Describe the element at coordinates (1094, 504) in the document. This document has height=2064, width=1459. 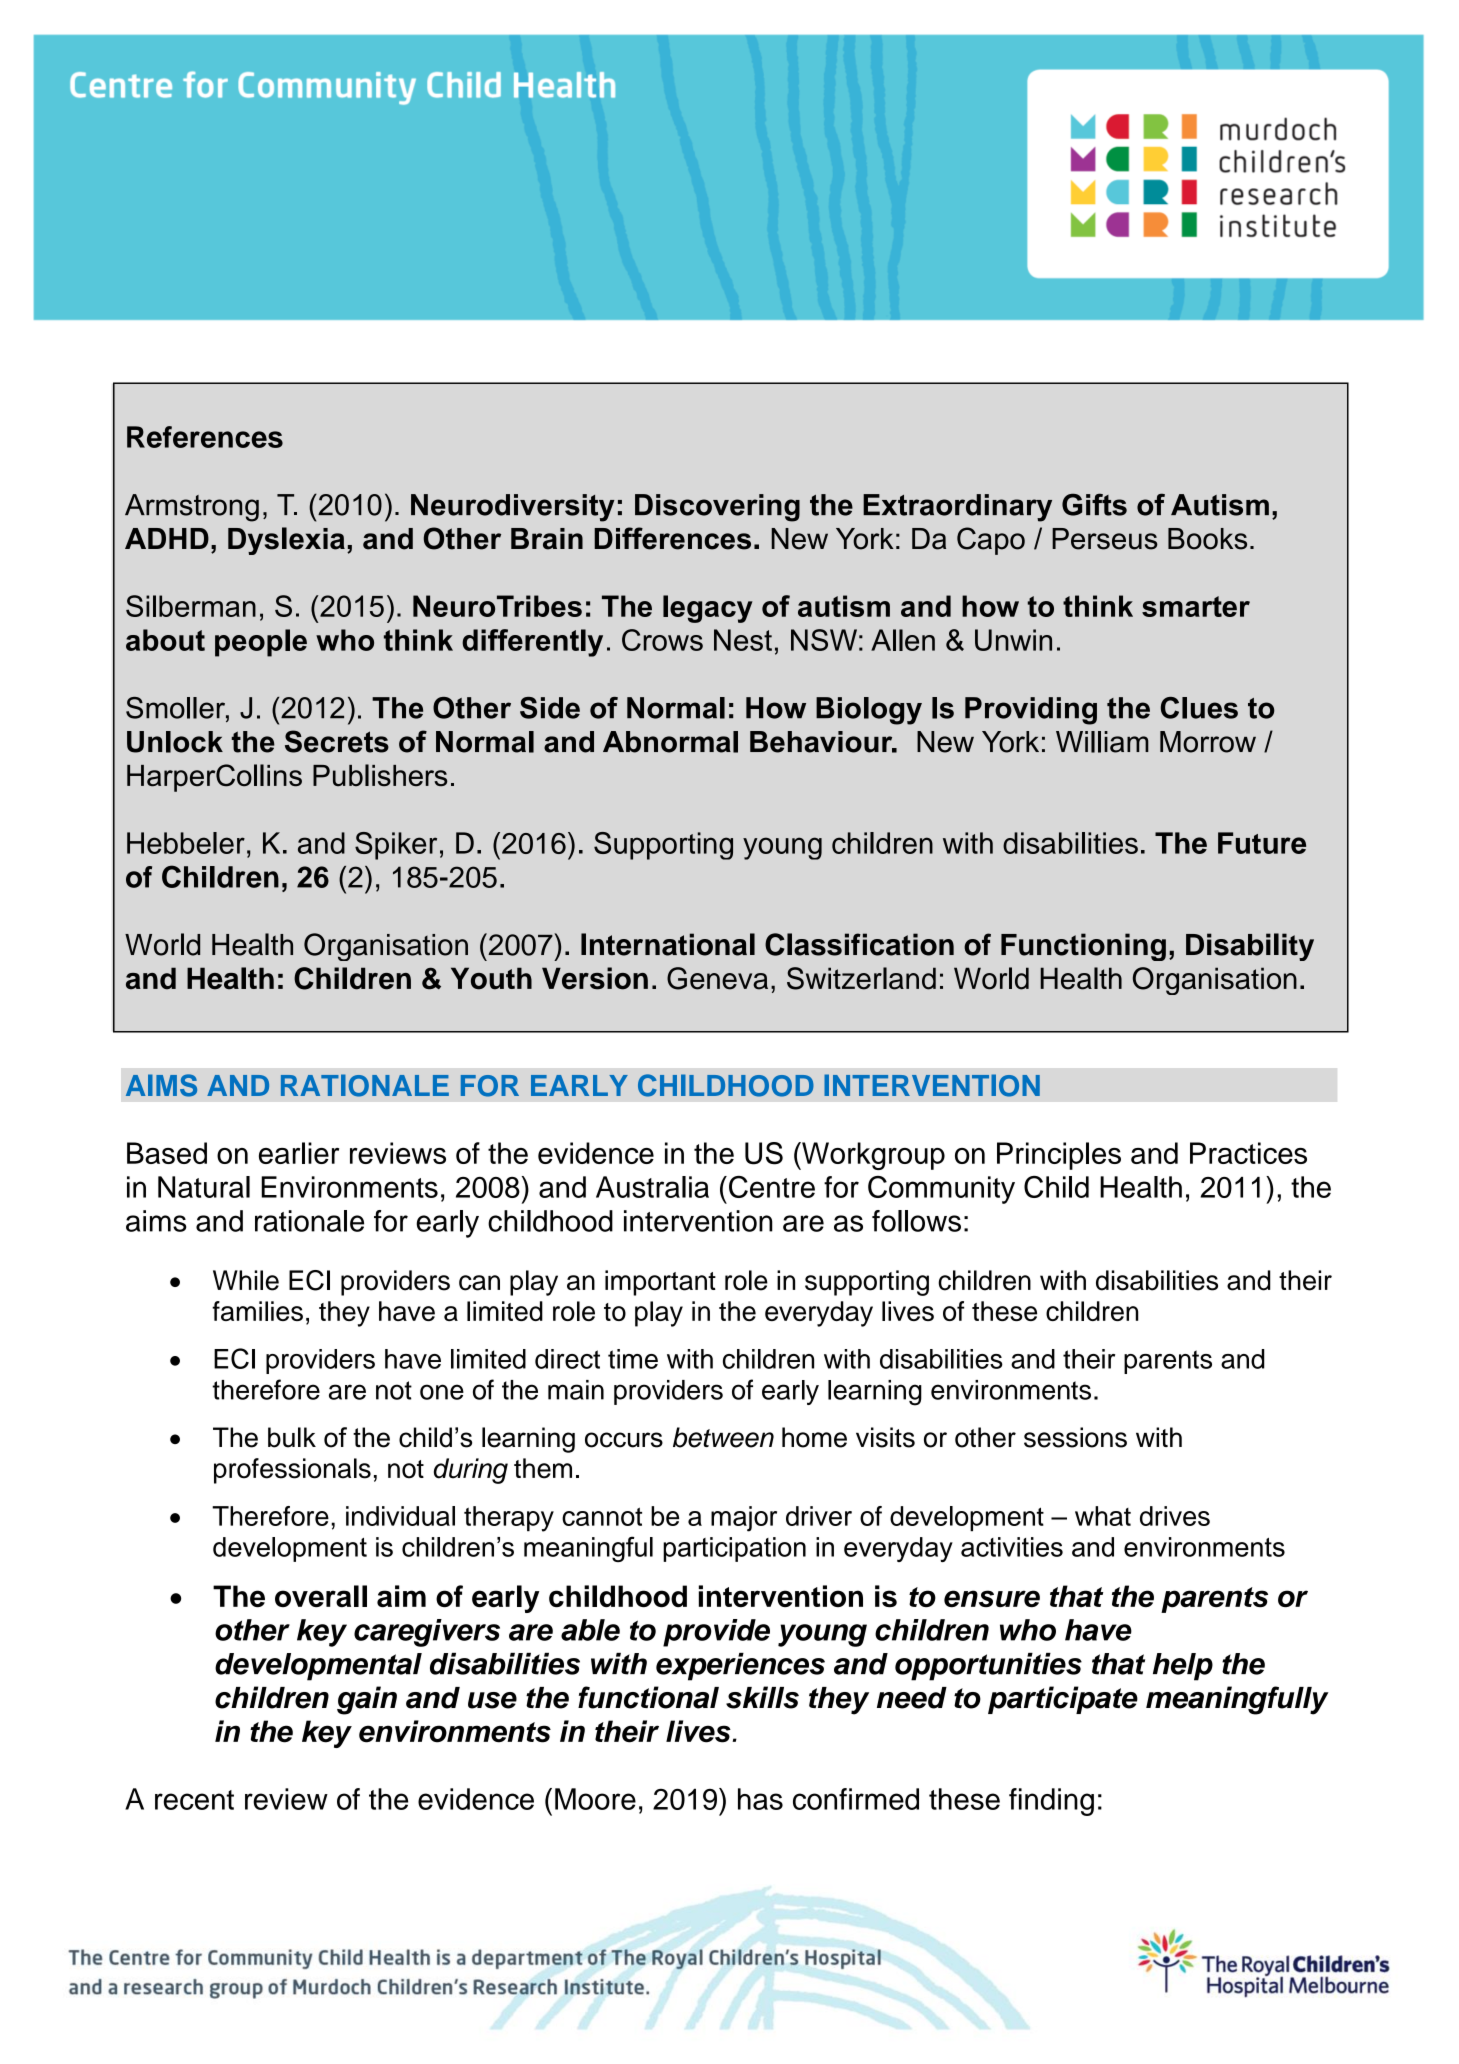
I see `Gifts` at that location.
